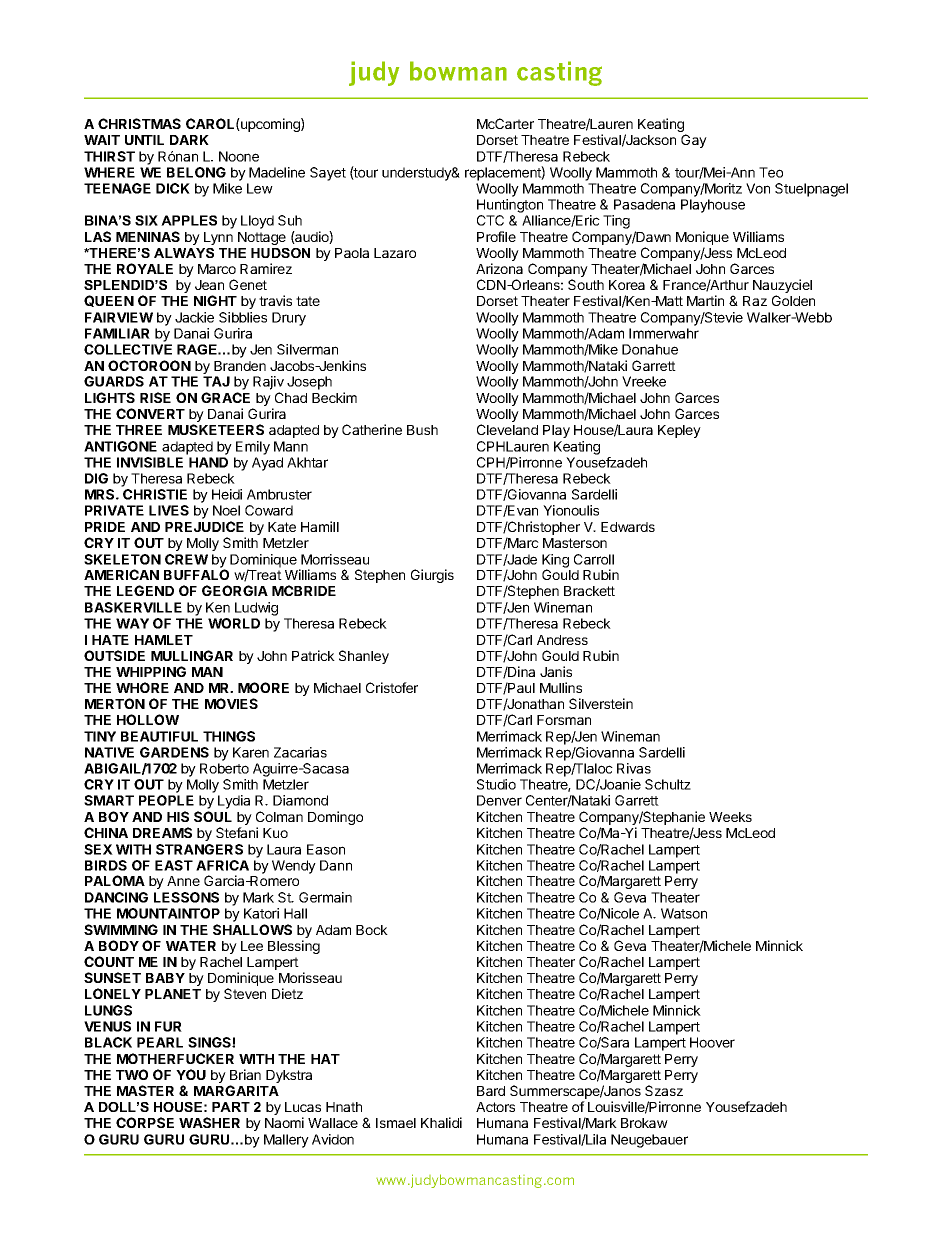  Describe the element at coordinates (594, 559) in the page. I see `Carroll` at that location.
